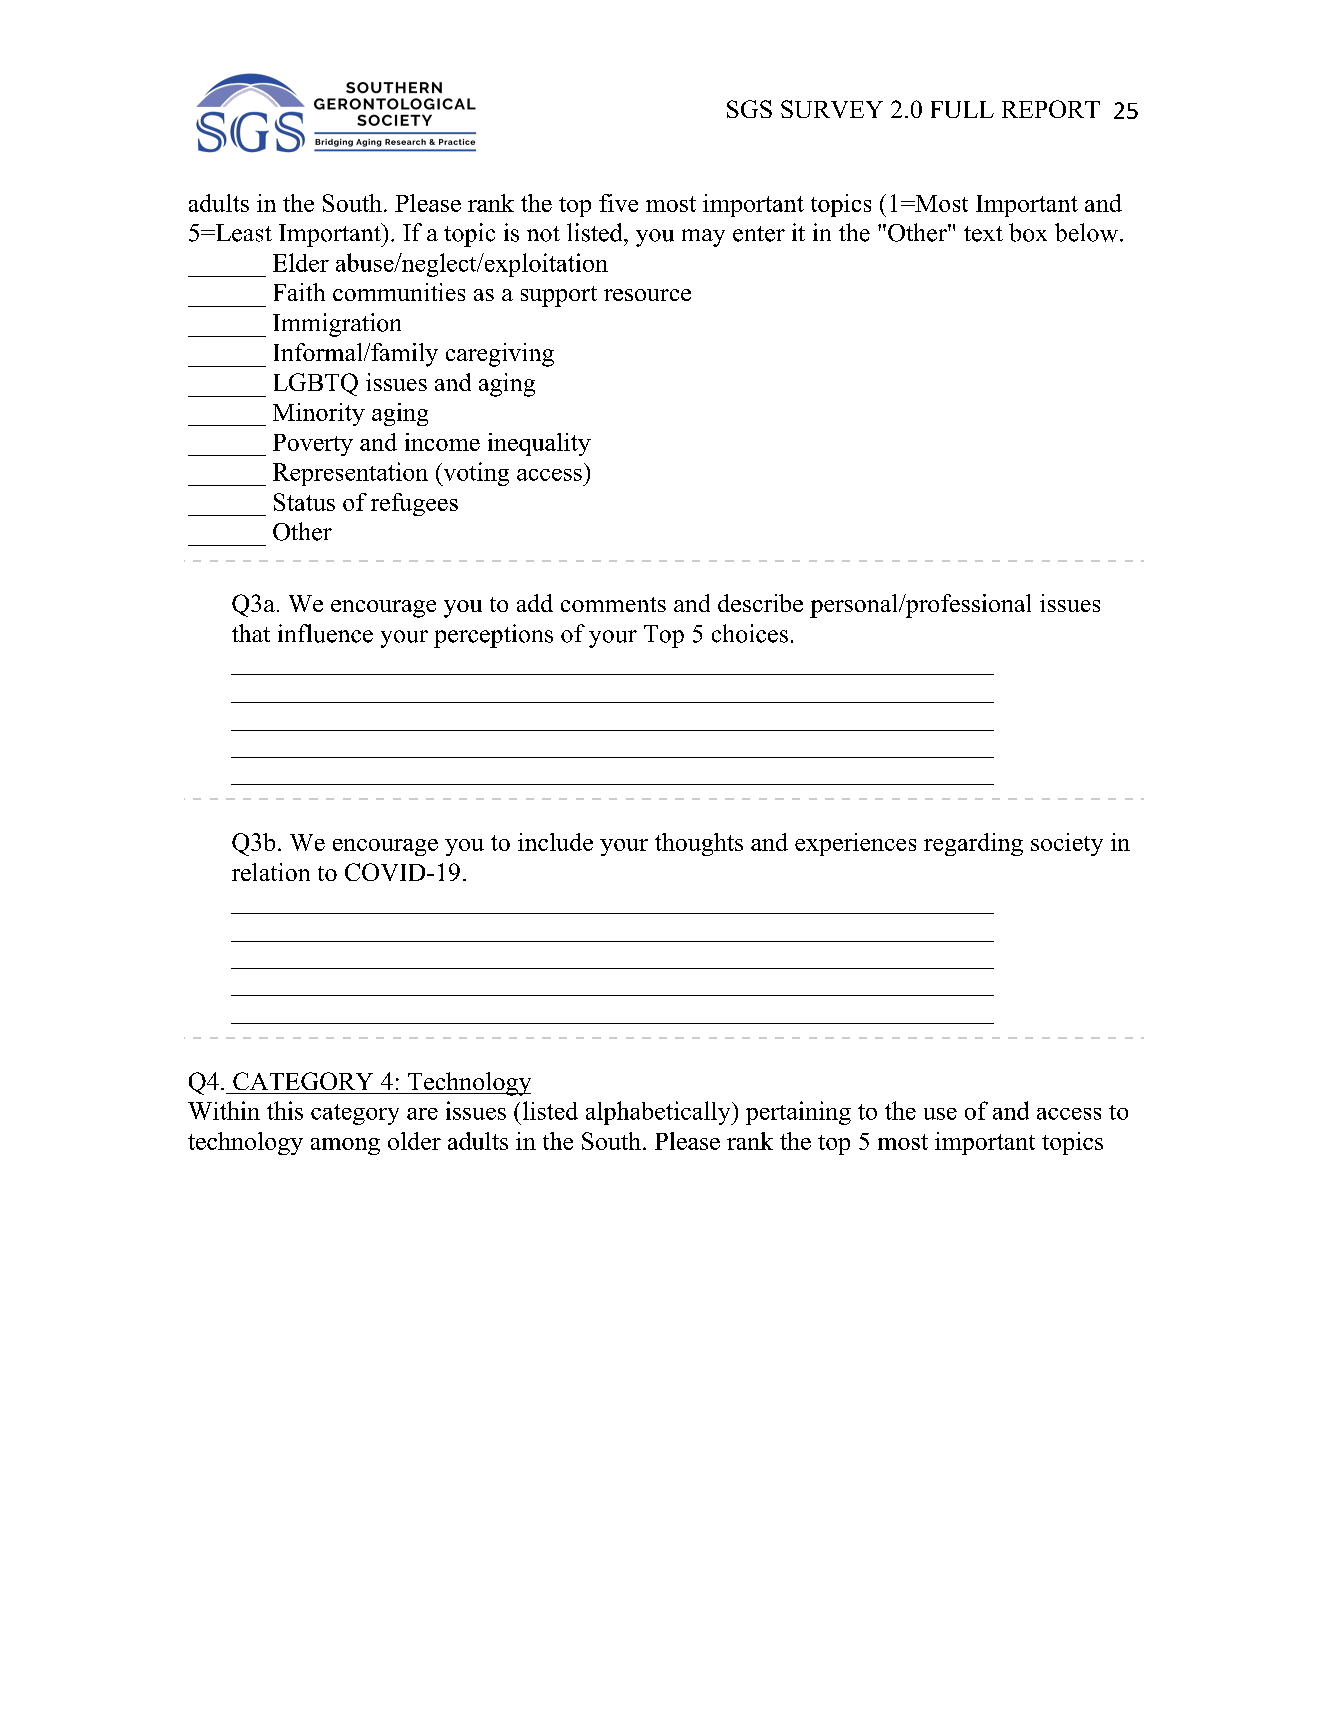  What do you see at coordinates (962, 109) in the image?
I see `FULL` at bounding box center [962, 109].
